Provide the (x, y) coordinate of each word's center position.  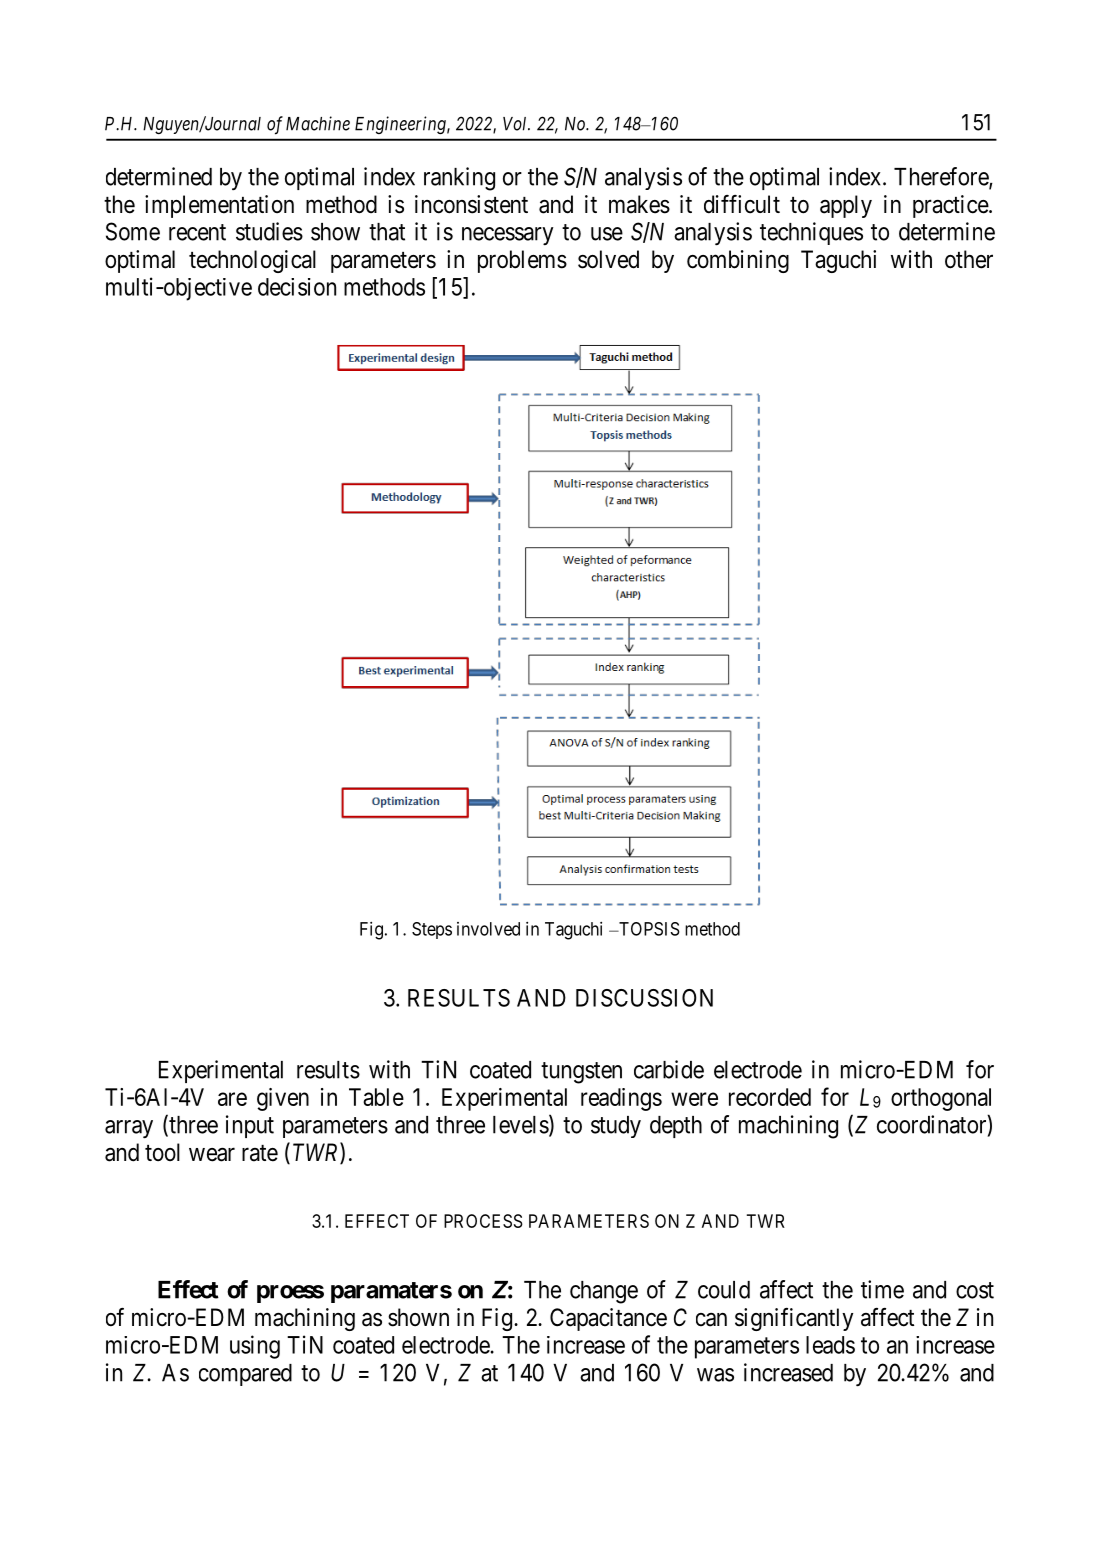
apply (846, 206)
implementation (219, 206)
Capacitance (608, 1319)
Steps (432, 930)
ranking (459, 179)
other (969, 259)
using (255, 1347)
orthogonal (941, 1099)
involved (488, 929)
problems (522, 261)
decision (297, 287)
